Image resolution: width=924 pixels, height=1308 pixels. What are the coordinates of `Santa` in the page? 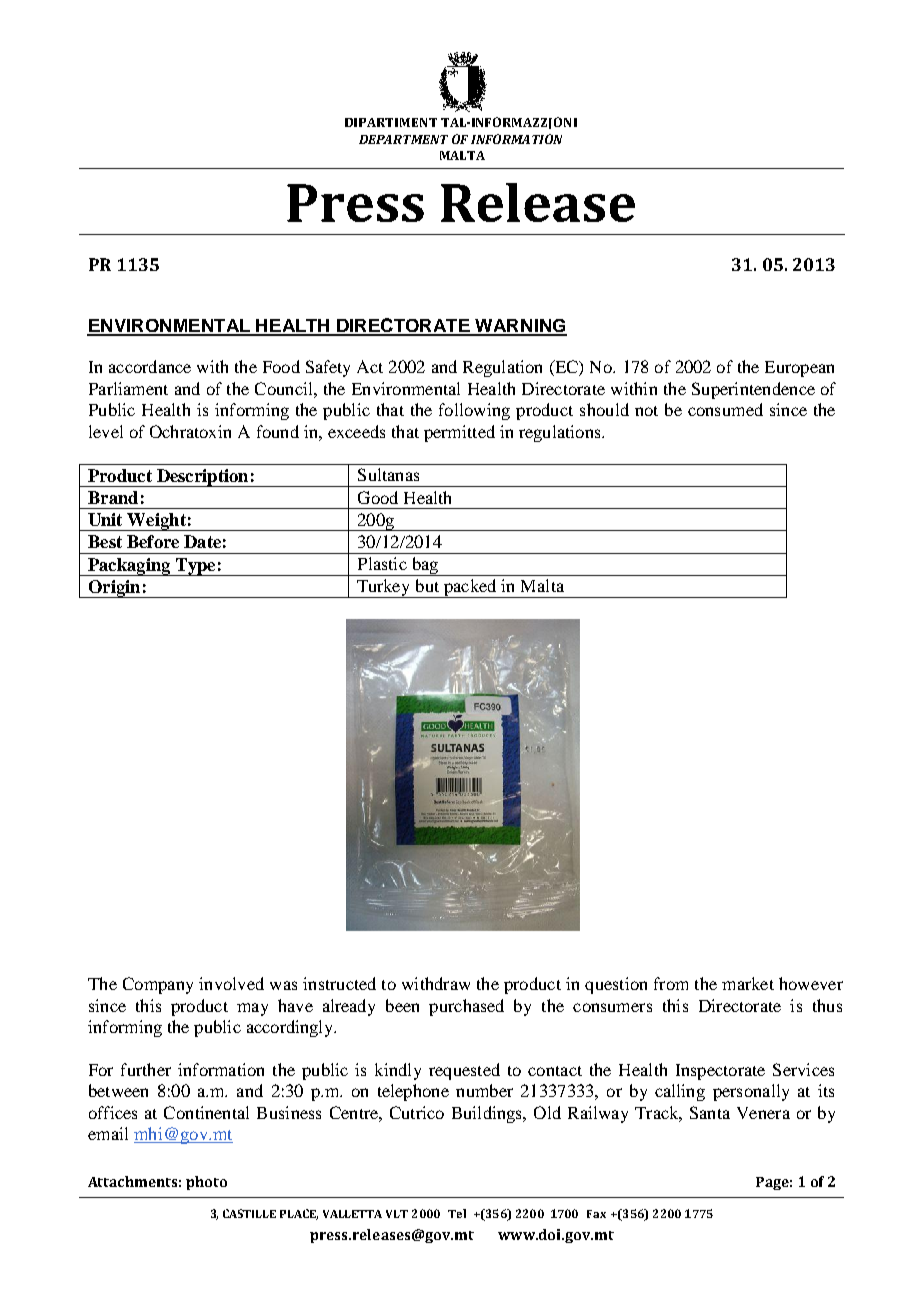 It's located at (710, 1112).
